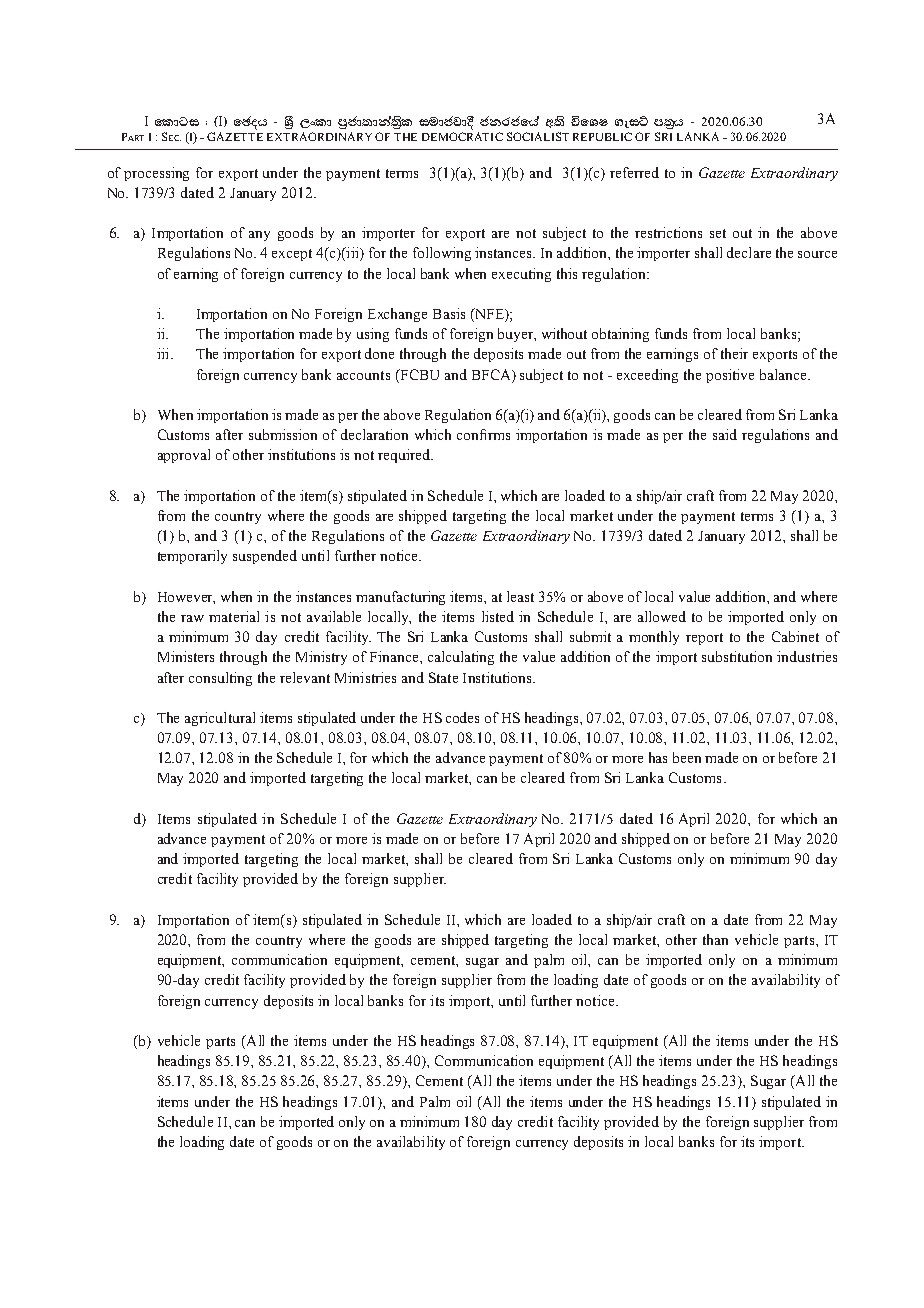 This page has width=924, height=1308. What do you see at coordinates (737, 656) in the page?
I see `substitution` at bounding box center [737, 656].
